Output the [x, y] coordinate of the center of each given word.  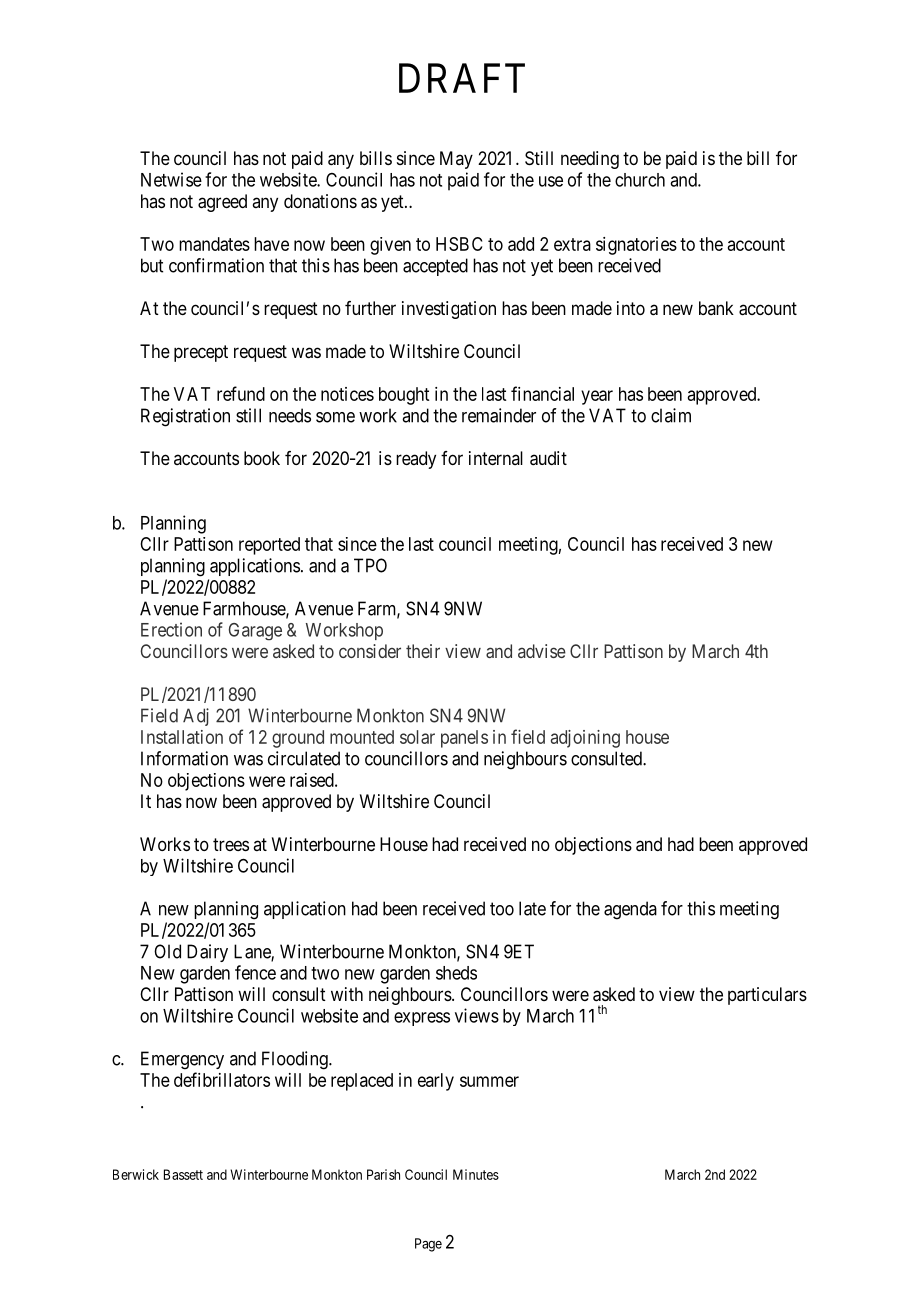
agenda [630, 910]
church [640, 180]
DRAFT [462, 78]
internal [496, 458]
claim [671, 415]
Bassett [183, 1174]
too [502, 909]
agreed [222, 203]
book [262, 458]
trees [231, 844]
